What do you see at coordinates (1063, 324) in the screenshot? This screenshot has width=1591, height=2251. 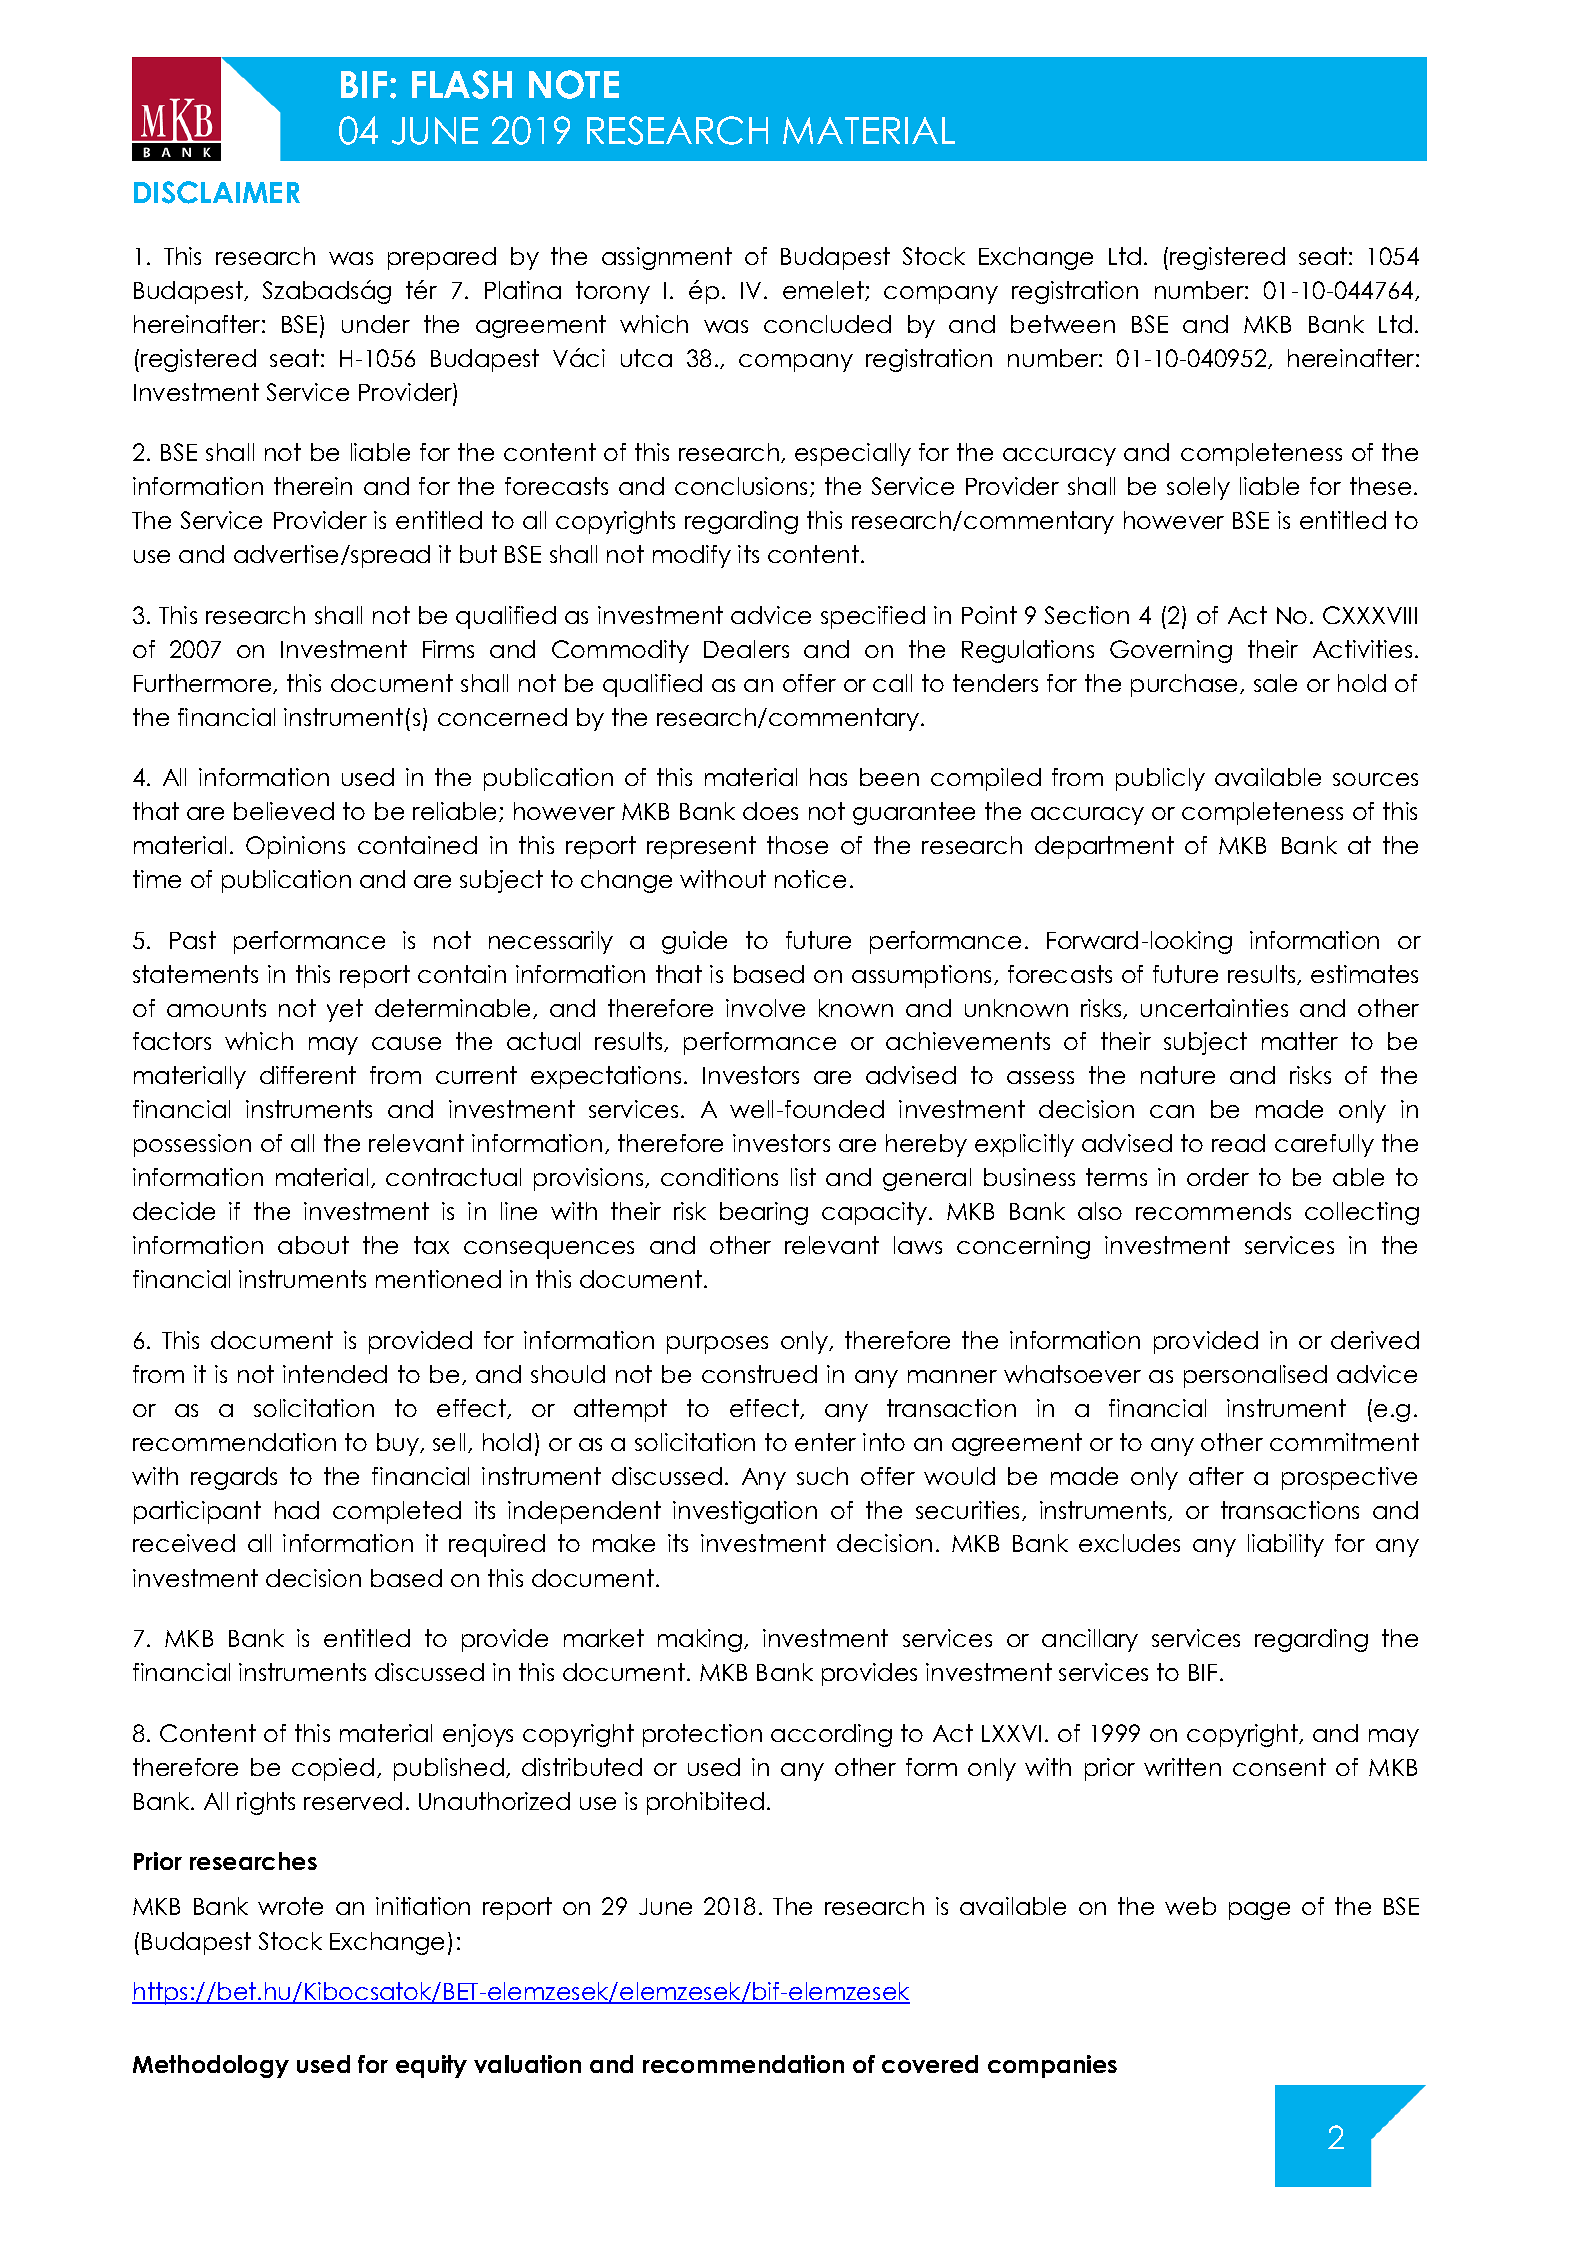 I see `between` at bounding box center [1063, 324].
